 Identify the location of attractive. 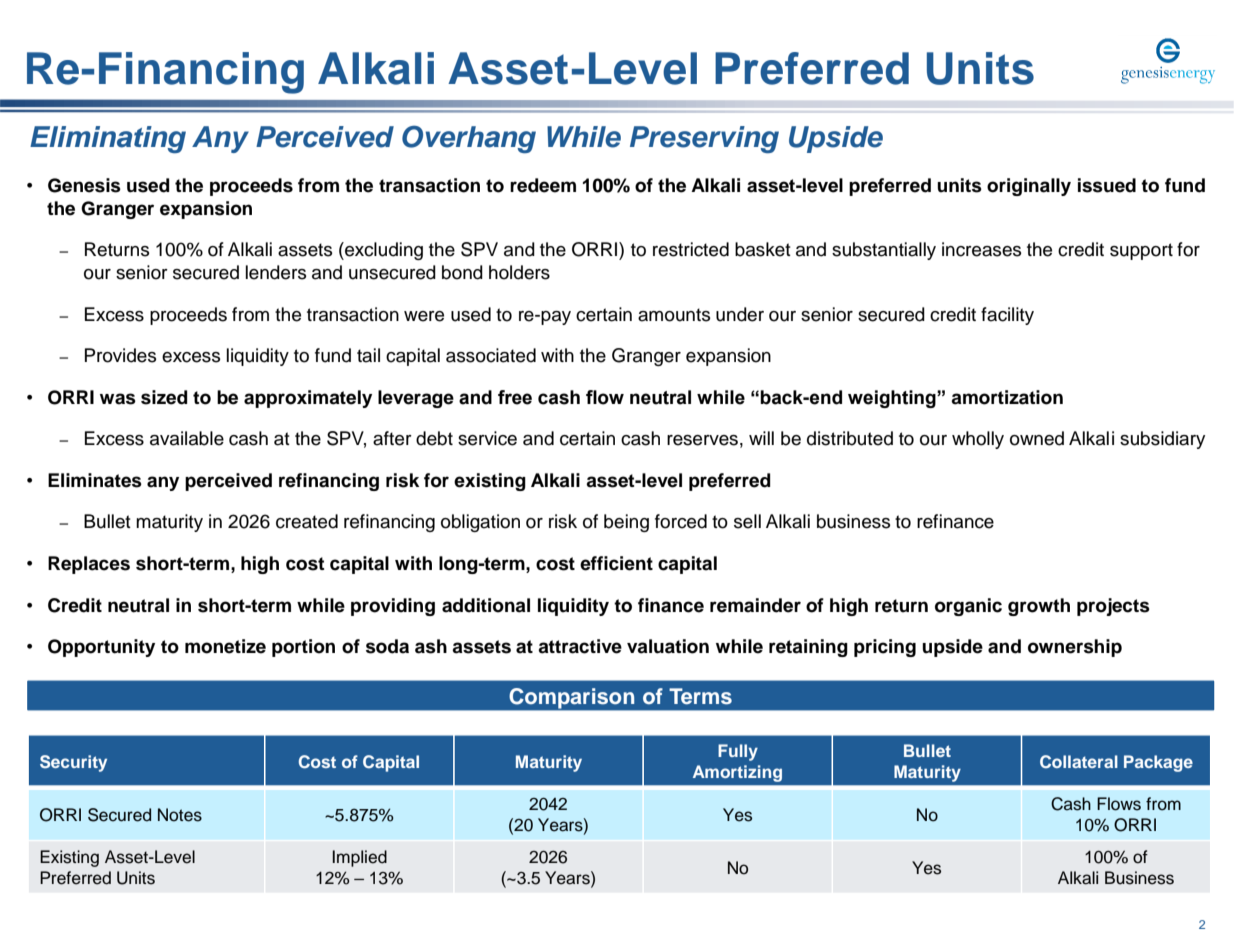
(580, 646).
